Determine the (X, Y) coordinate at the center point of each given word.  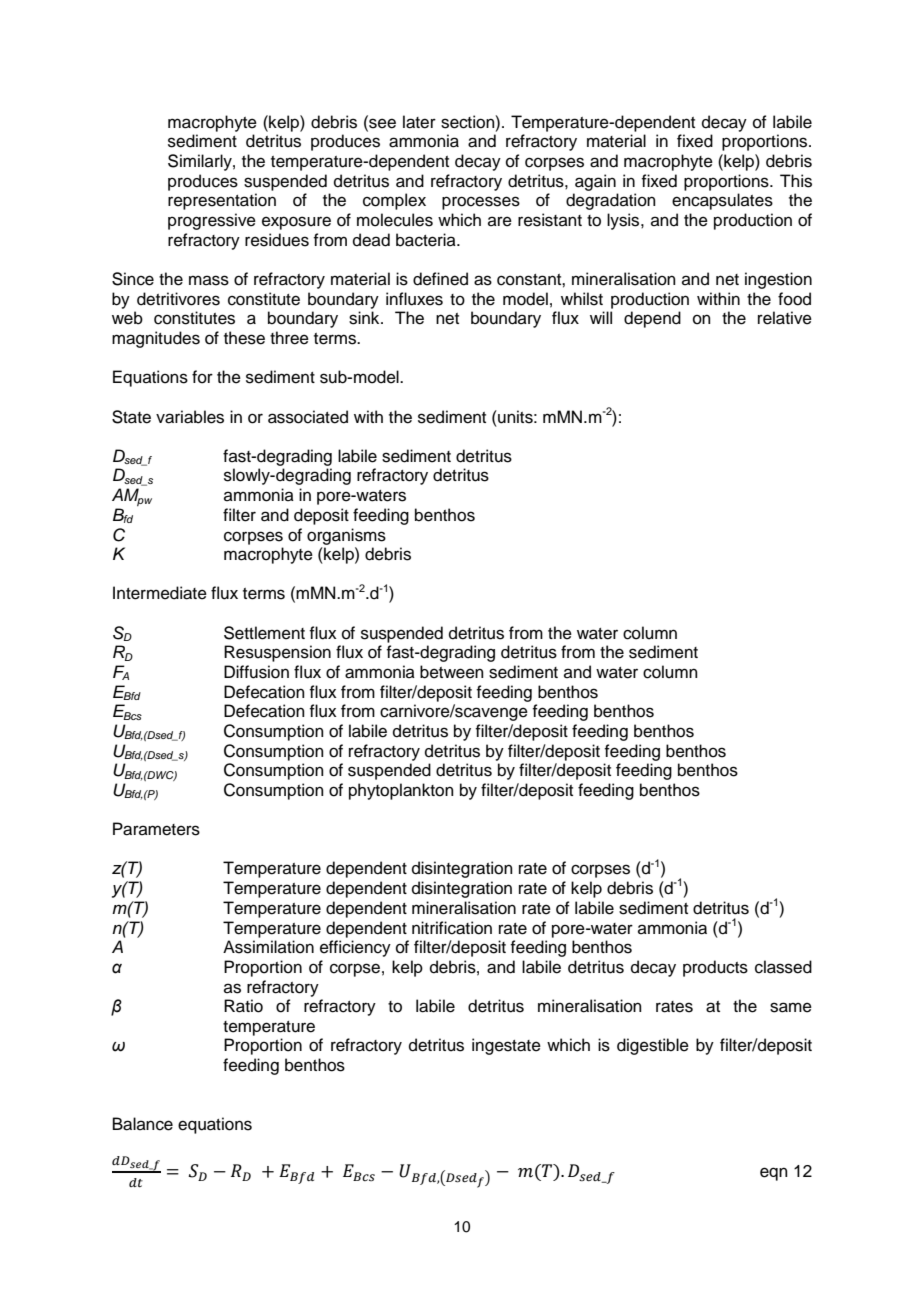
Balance (143, 1124)
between (452, 672)
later (419, 122)
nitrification (452, 928)
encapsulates (722, 201)
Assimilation (268, 947)
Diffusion (256, 672)
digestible (653, 1046)
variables (190, 417)
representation (222, 201)
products (715, 968)
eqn (774, 1174)
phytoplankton (401, 791)
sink (365, 318)
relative (785, 318)
